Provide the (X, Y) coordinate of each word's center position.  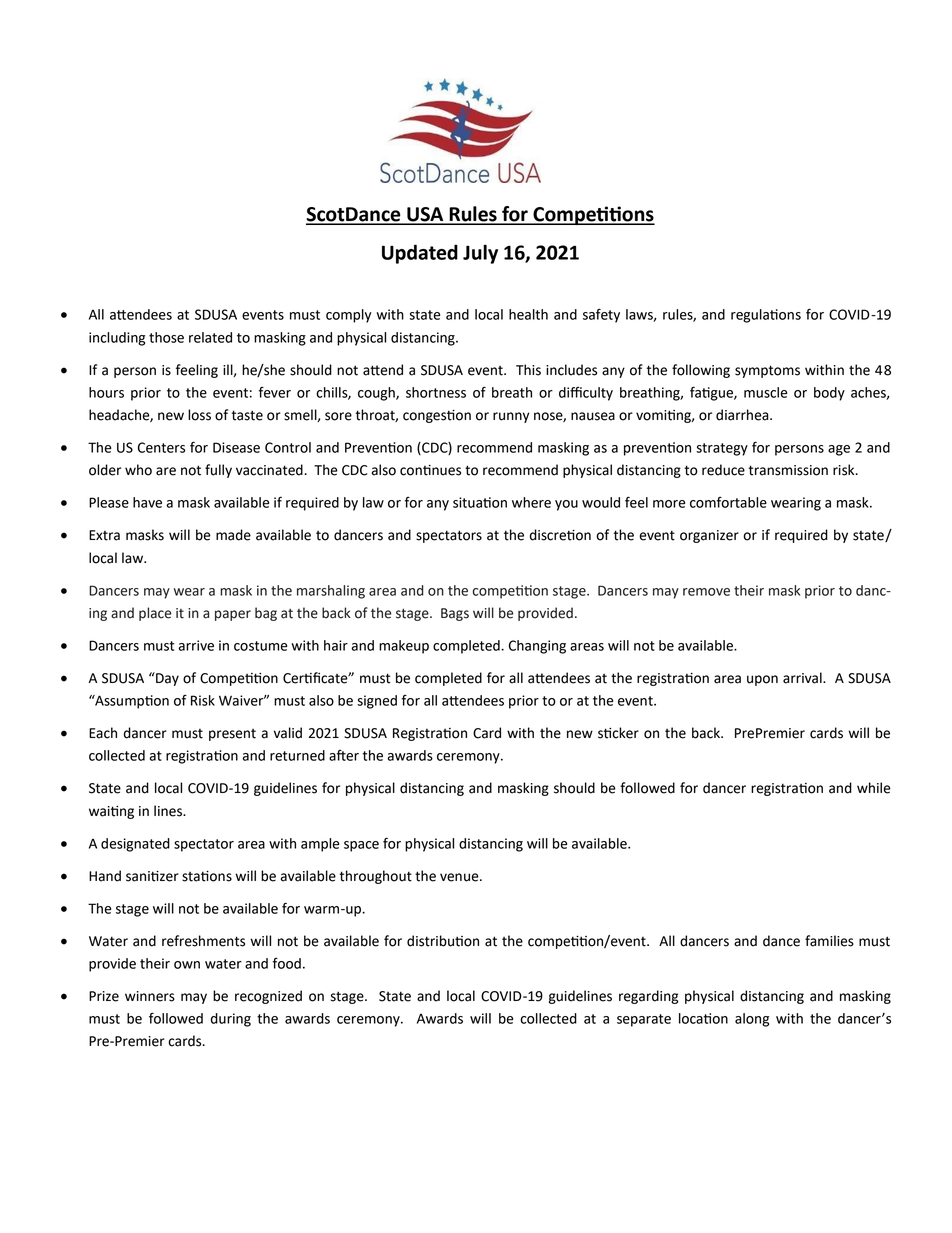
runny (511, 417)
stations (207, 876)
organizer (709, 536)
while (874, 788)
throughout (375, 877)
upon (762, 680)
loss (199, 415)
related (210, 337)
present (232, 735)
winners (150, 996)
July (480, 254)
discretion (560, 535)
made (233, 535)
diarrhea (743, 415)
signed (377, 702)
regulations (766, 316)
